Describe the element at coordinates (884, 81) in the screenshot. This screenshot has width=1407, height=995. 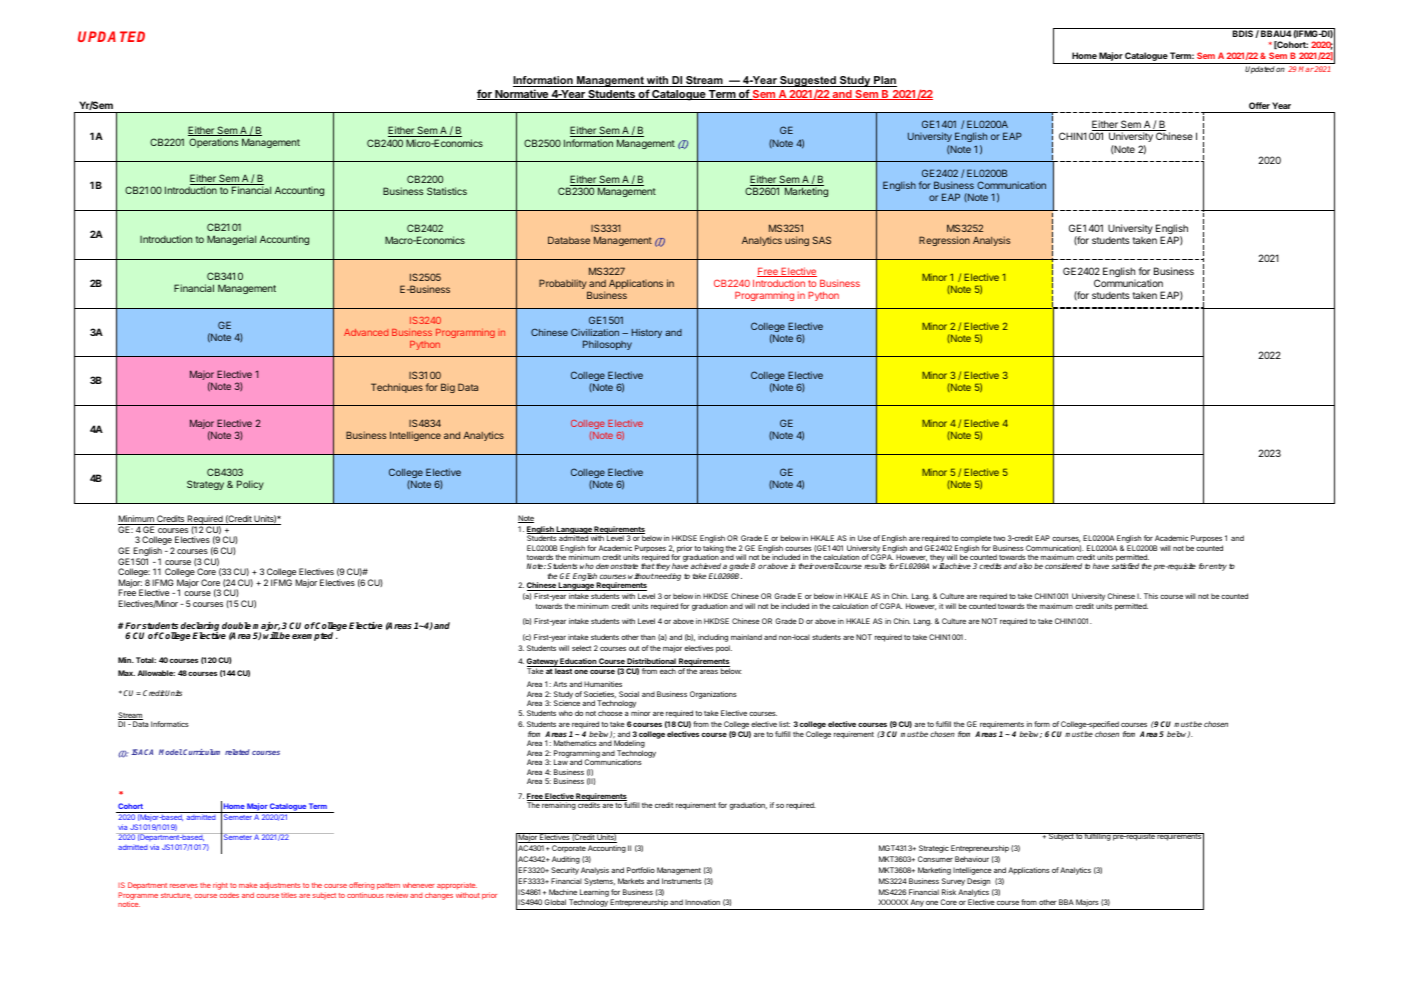
I see `Plan` at that location.
